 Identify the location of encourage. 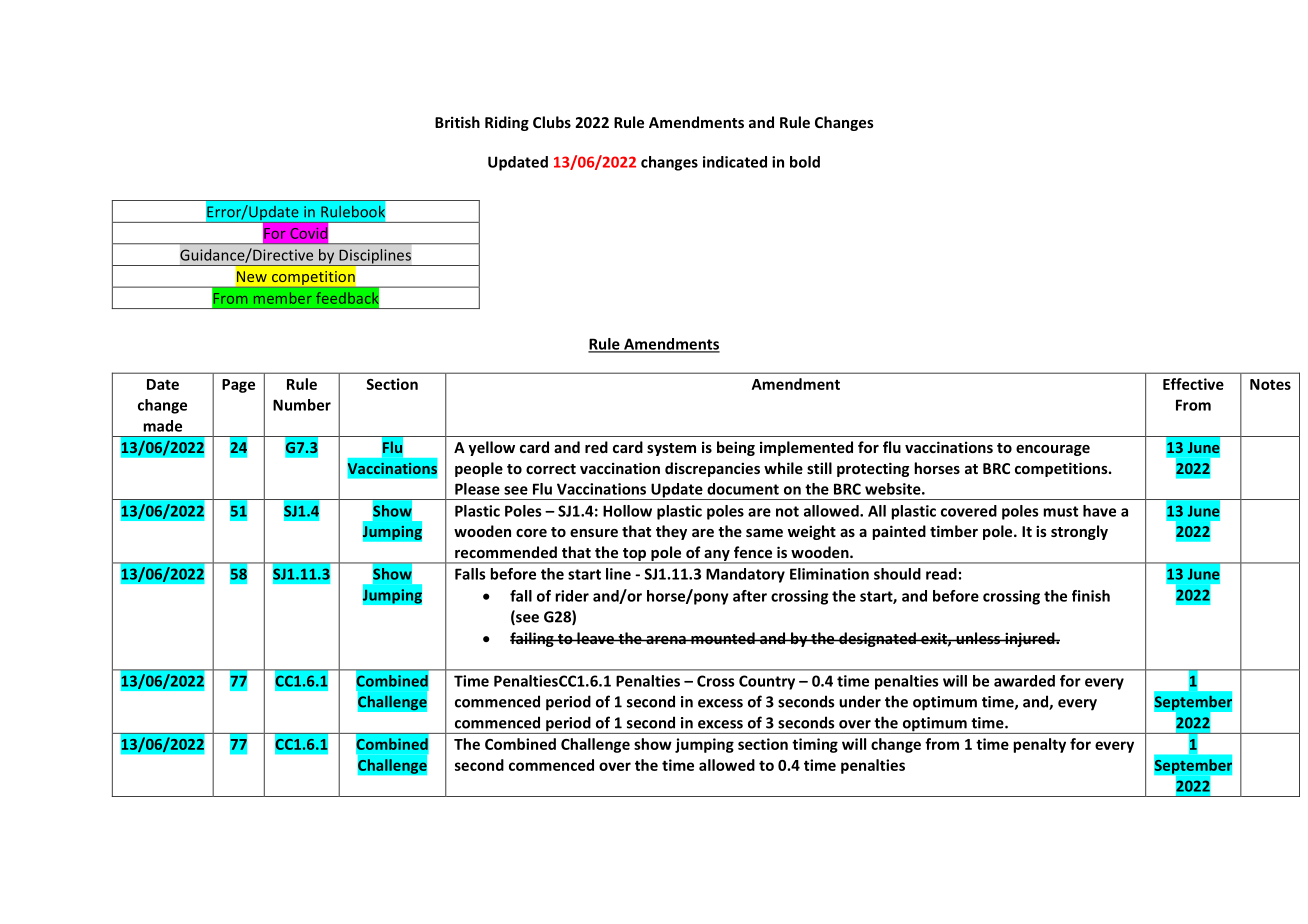
(1053, 450).
